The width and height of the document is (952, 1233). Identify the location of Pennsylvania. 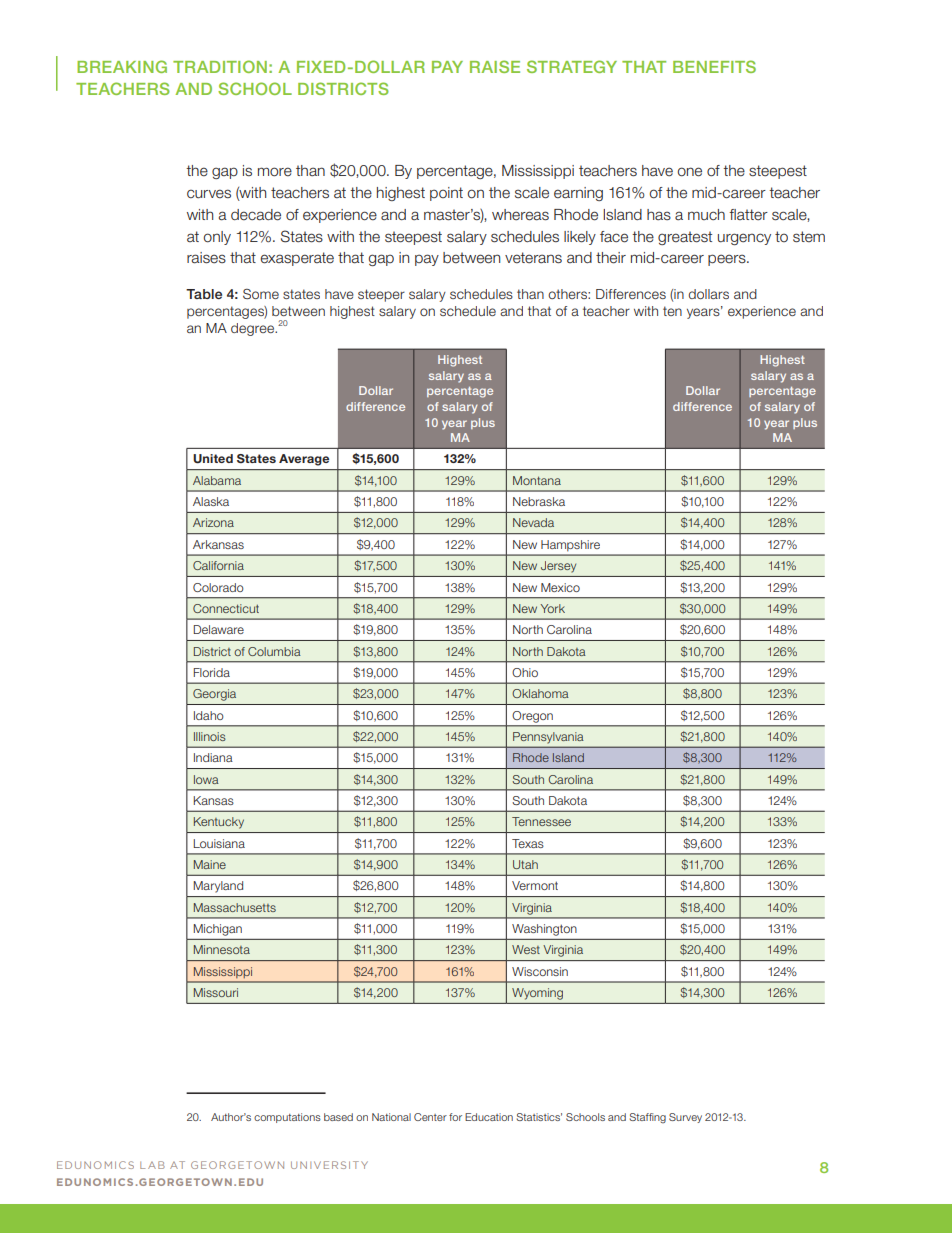
(548, 737).
